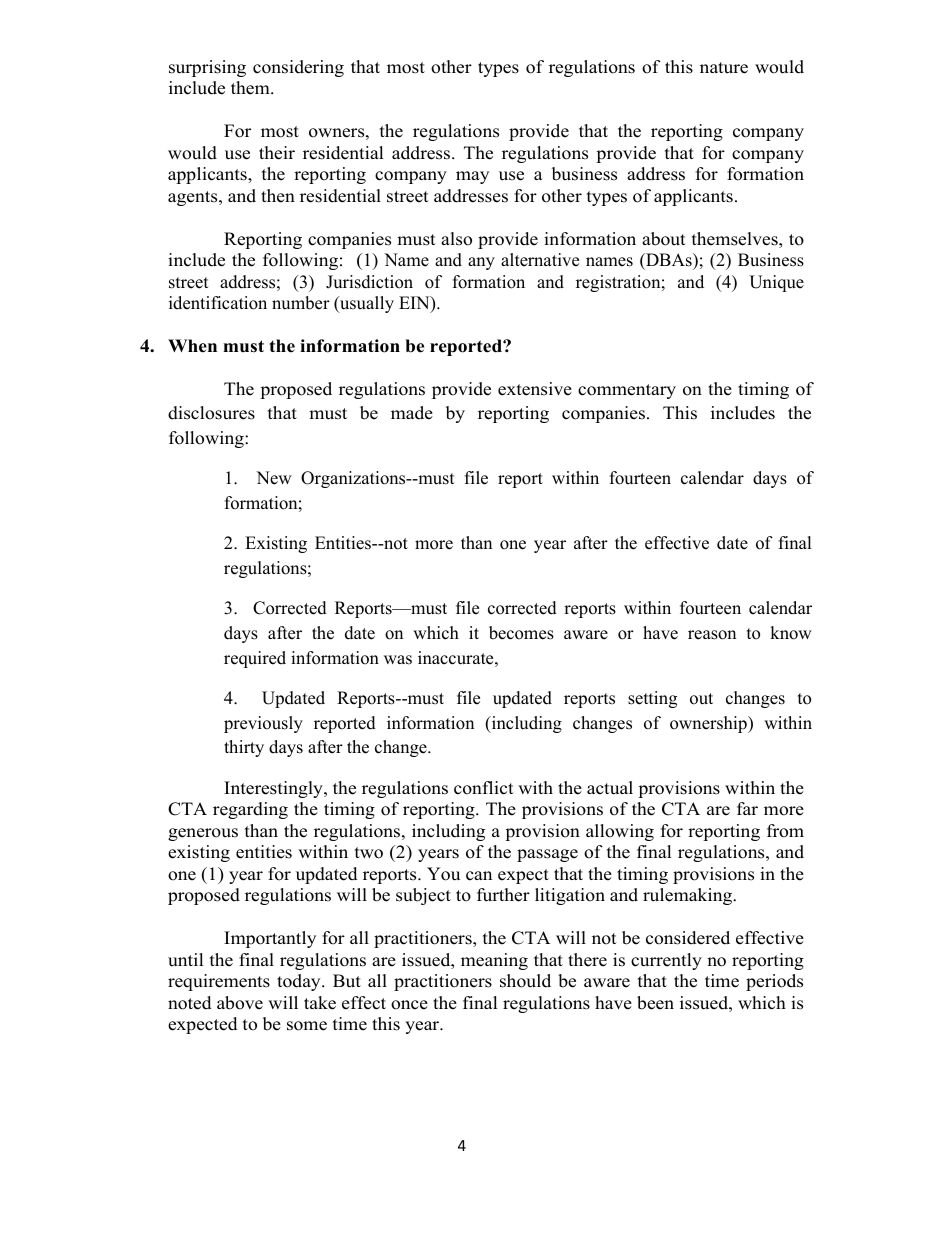 The width and height of the screenshot is (952, 1233). What do you see at coordinates (298, 68) in the screenshot?
I see `considering` at bounding box center [298, 68].
